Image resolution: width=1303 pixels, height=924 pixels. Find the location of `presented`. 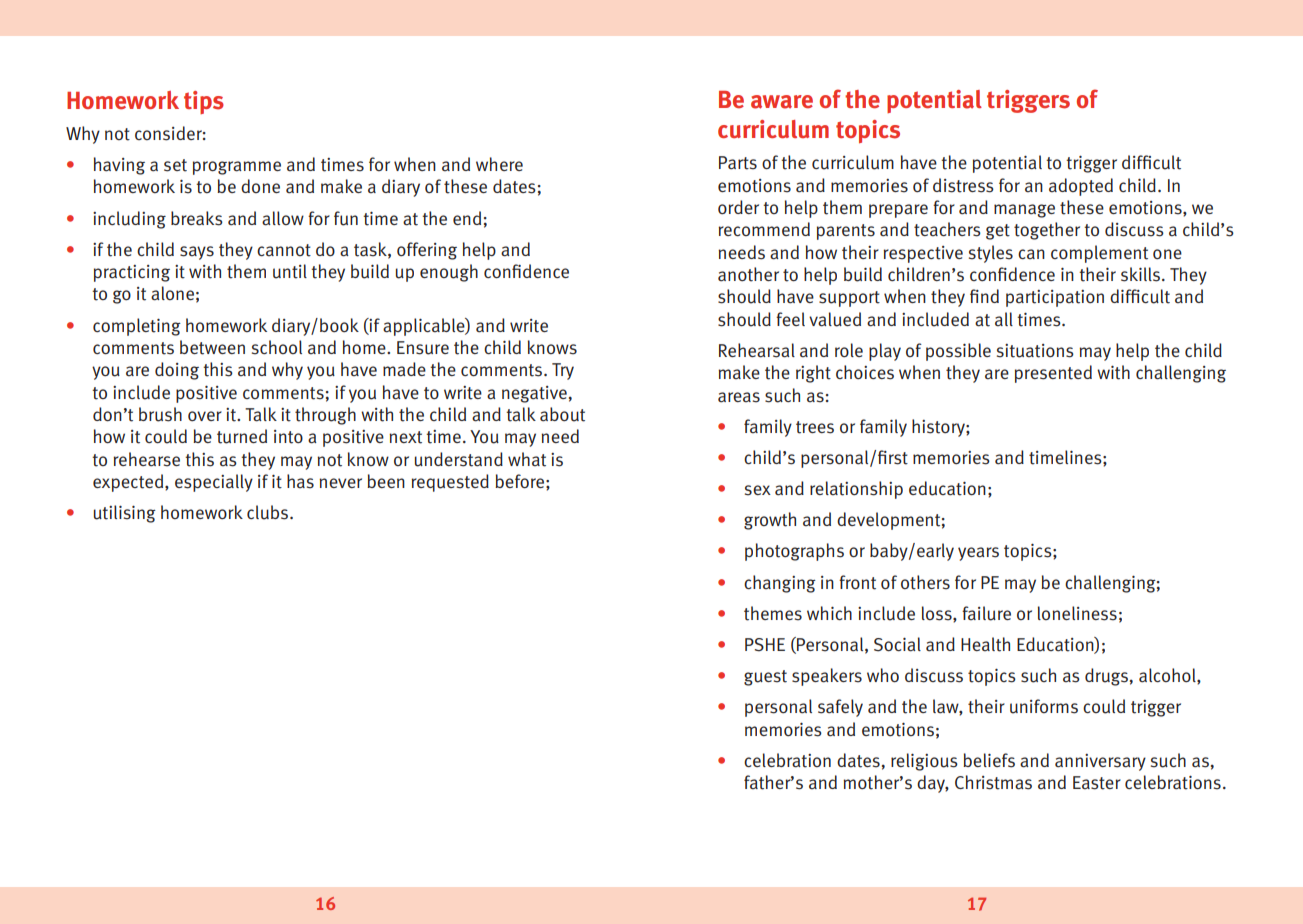

presented is located at coordinates (1053, 374).
